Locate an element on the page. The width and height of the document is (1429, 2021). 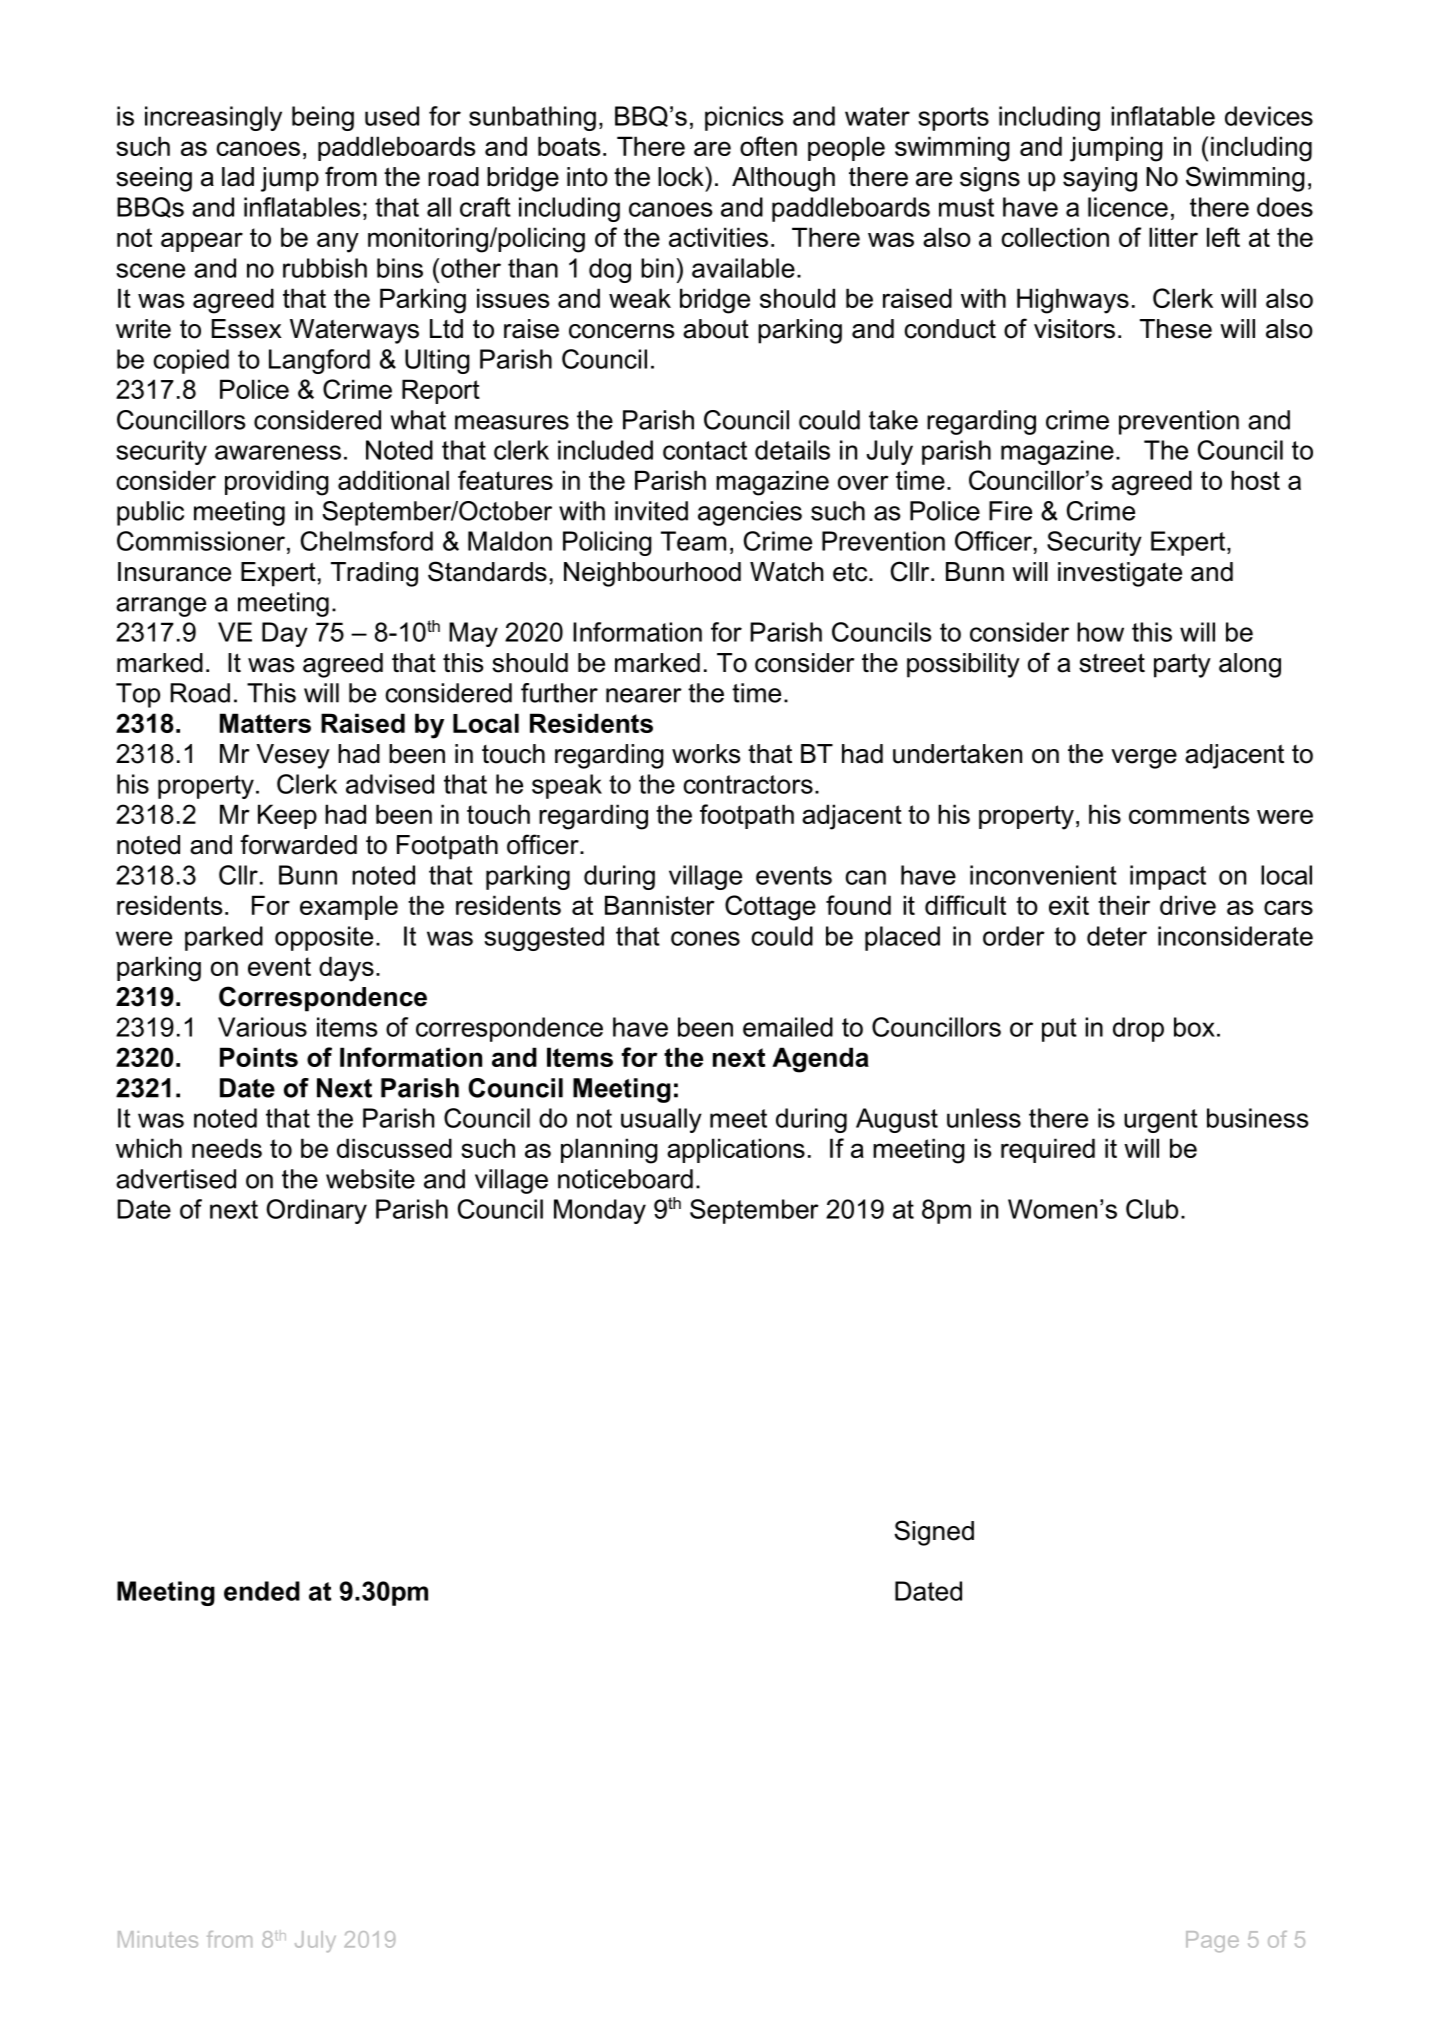
Page is located at coordinates (1212, 1941).
